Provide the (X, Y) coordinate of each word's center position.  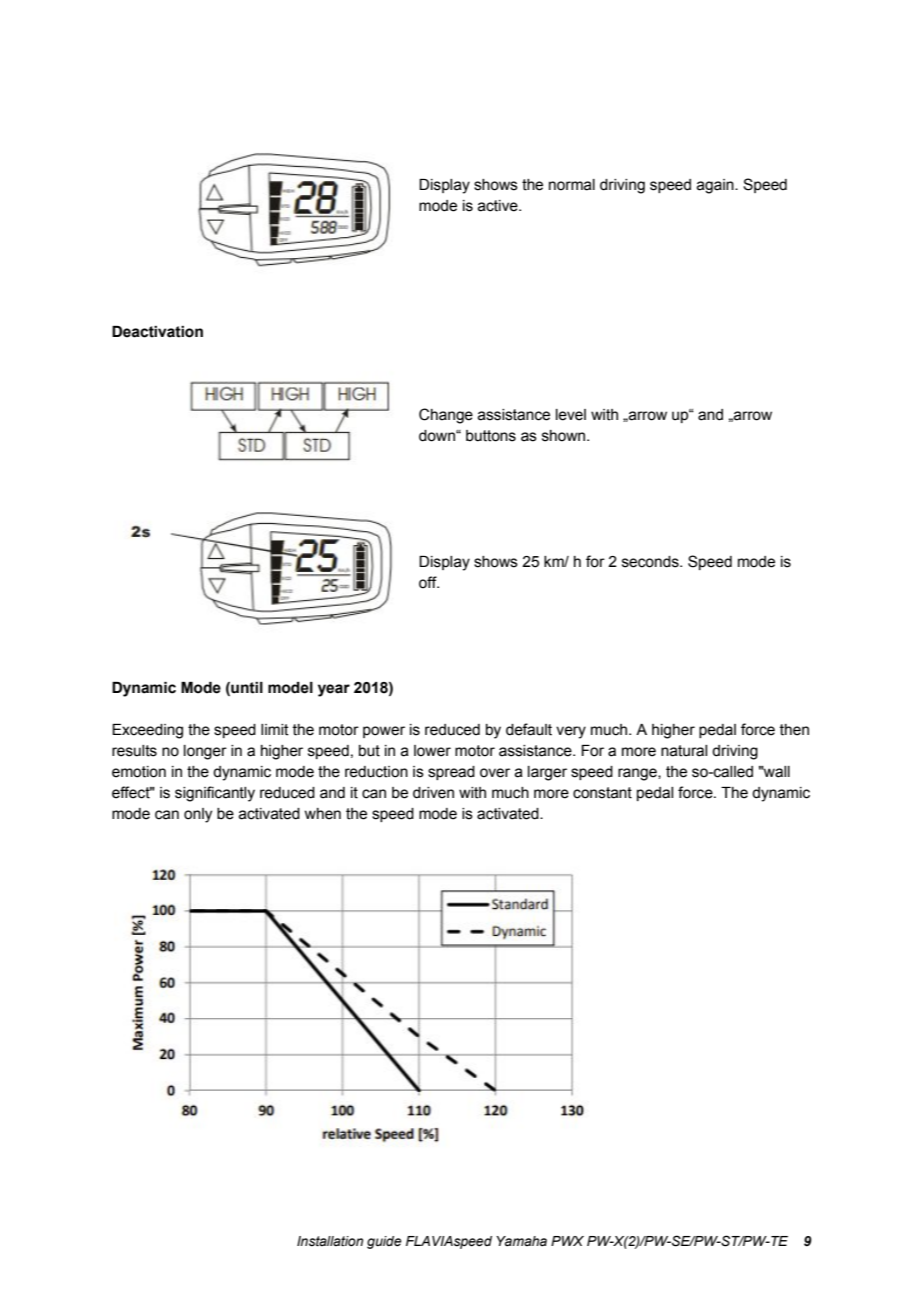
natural (684, 751)
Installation (330, 1241)
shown (565, 436)
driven (433, 793)
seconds (651, 562)
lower (432, 751)
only (198, 815)
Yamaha (521, 1241)
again (716, 186)
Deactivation (157, 332)
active (499, 206)
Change (446, 416)
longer (205, 752)
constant (602, 793)
